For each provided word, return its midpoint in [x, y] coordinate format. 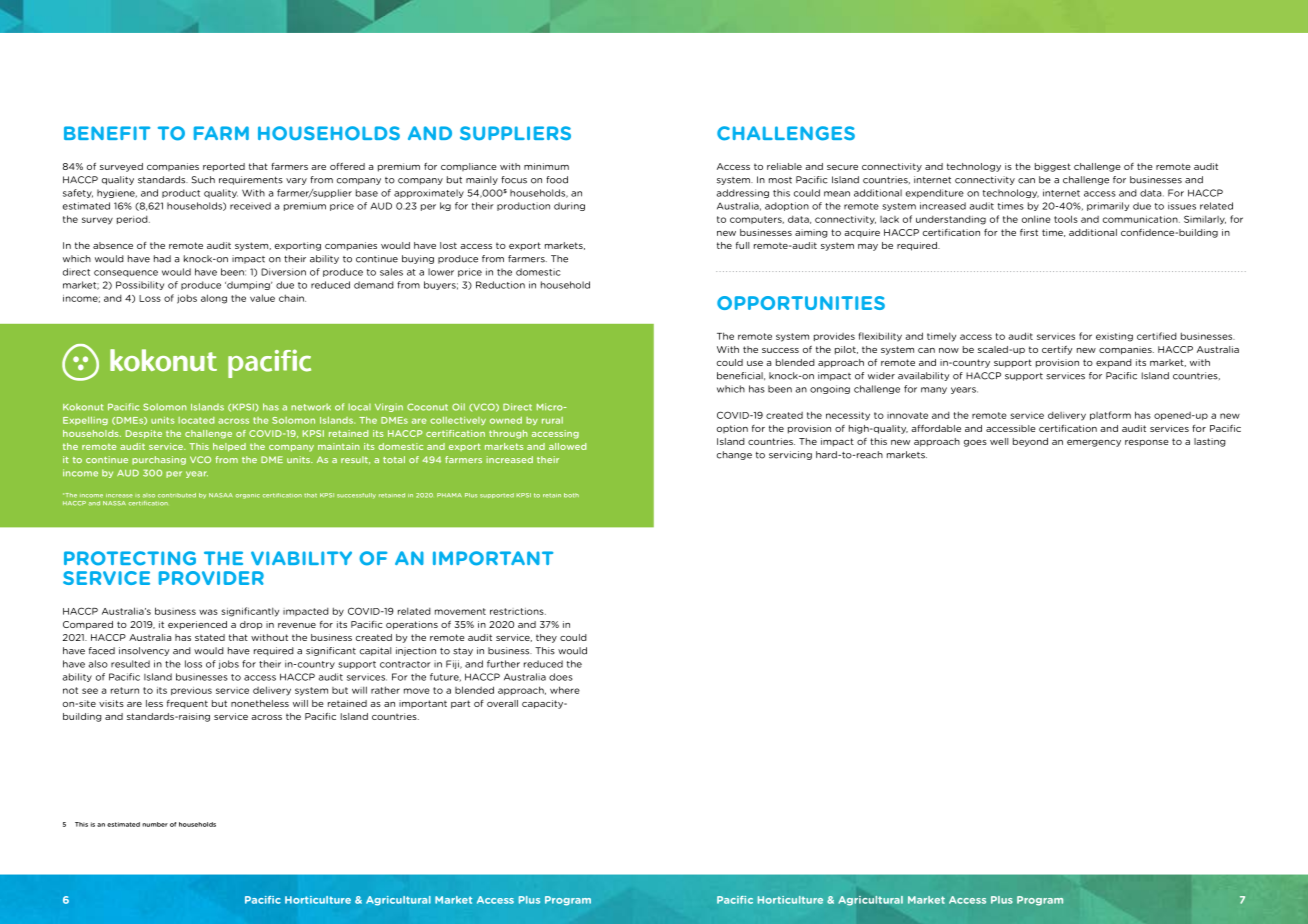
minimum [546, 166]
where [565, 690]
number [155, 824]
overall [502, 703]
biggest [1053, 167]
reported [224, 167]
